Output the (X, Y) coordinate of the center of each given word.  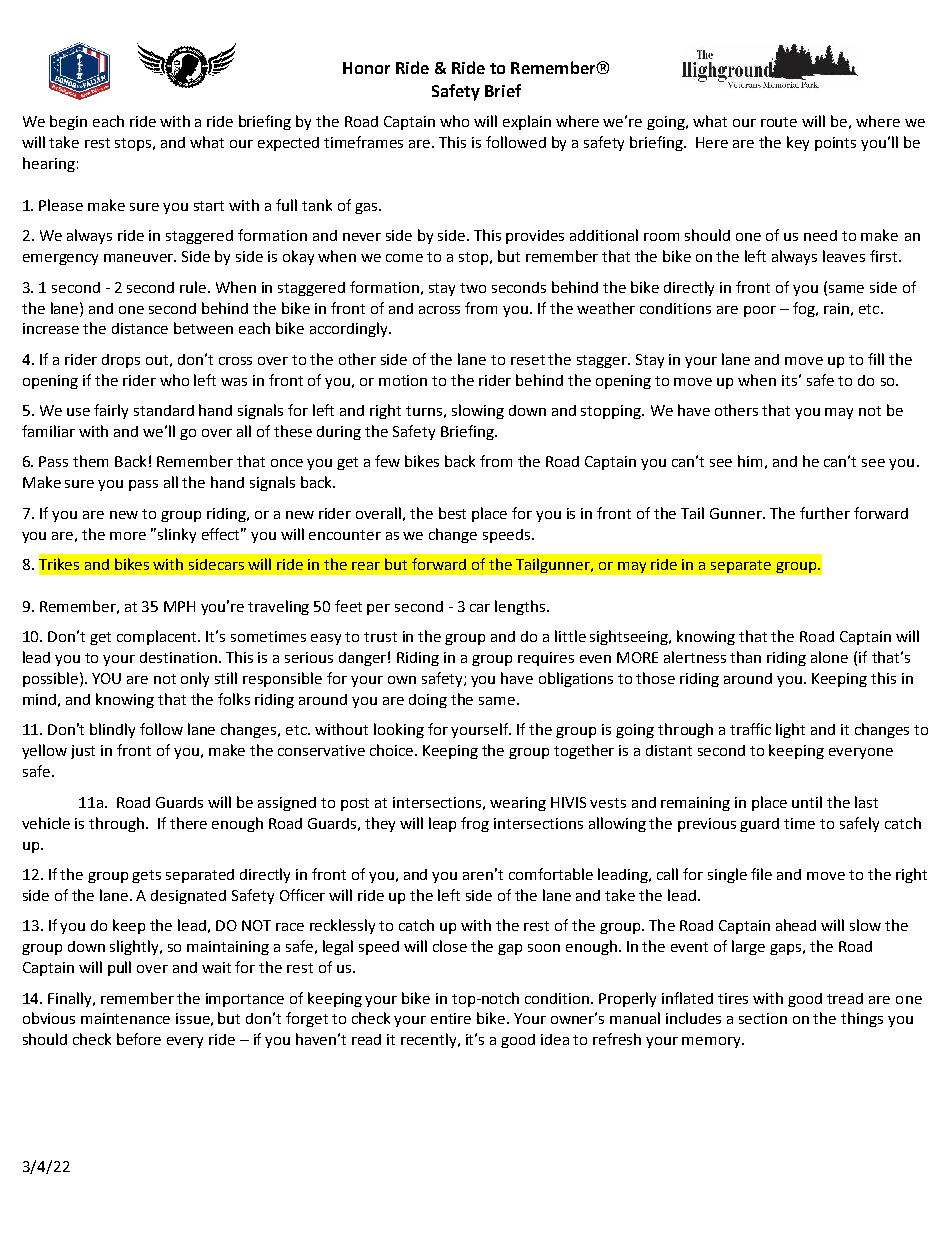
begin (68, 122)
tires (733, 998)
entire (451, 1018)
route (779, 122)
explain (527, 122)
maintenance (125, 1018)
